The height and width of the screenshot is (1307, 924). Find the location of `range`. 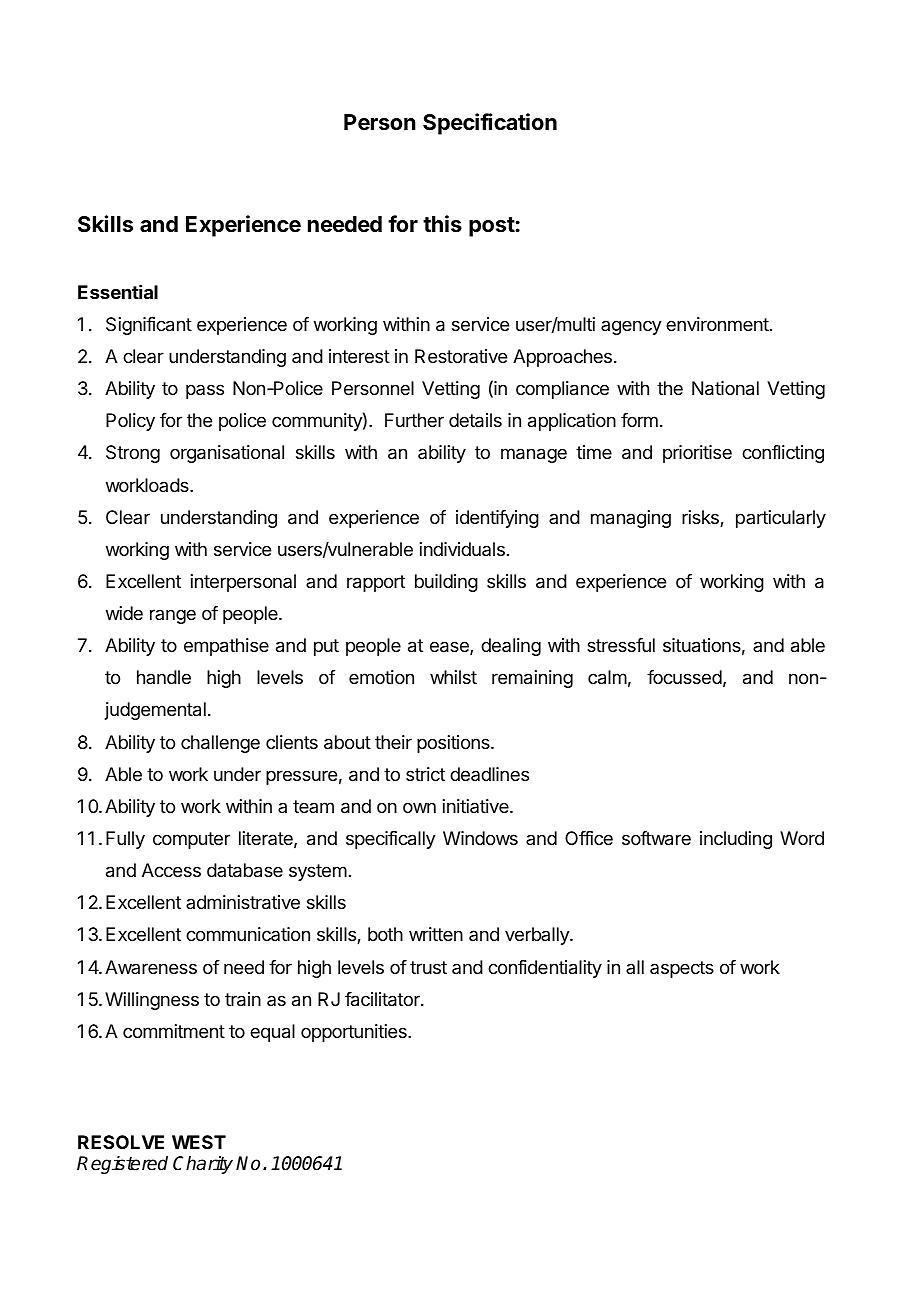

range is located at coordinates (173, 616).
